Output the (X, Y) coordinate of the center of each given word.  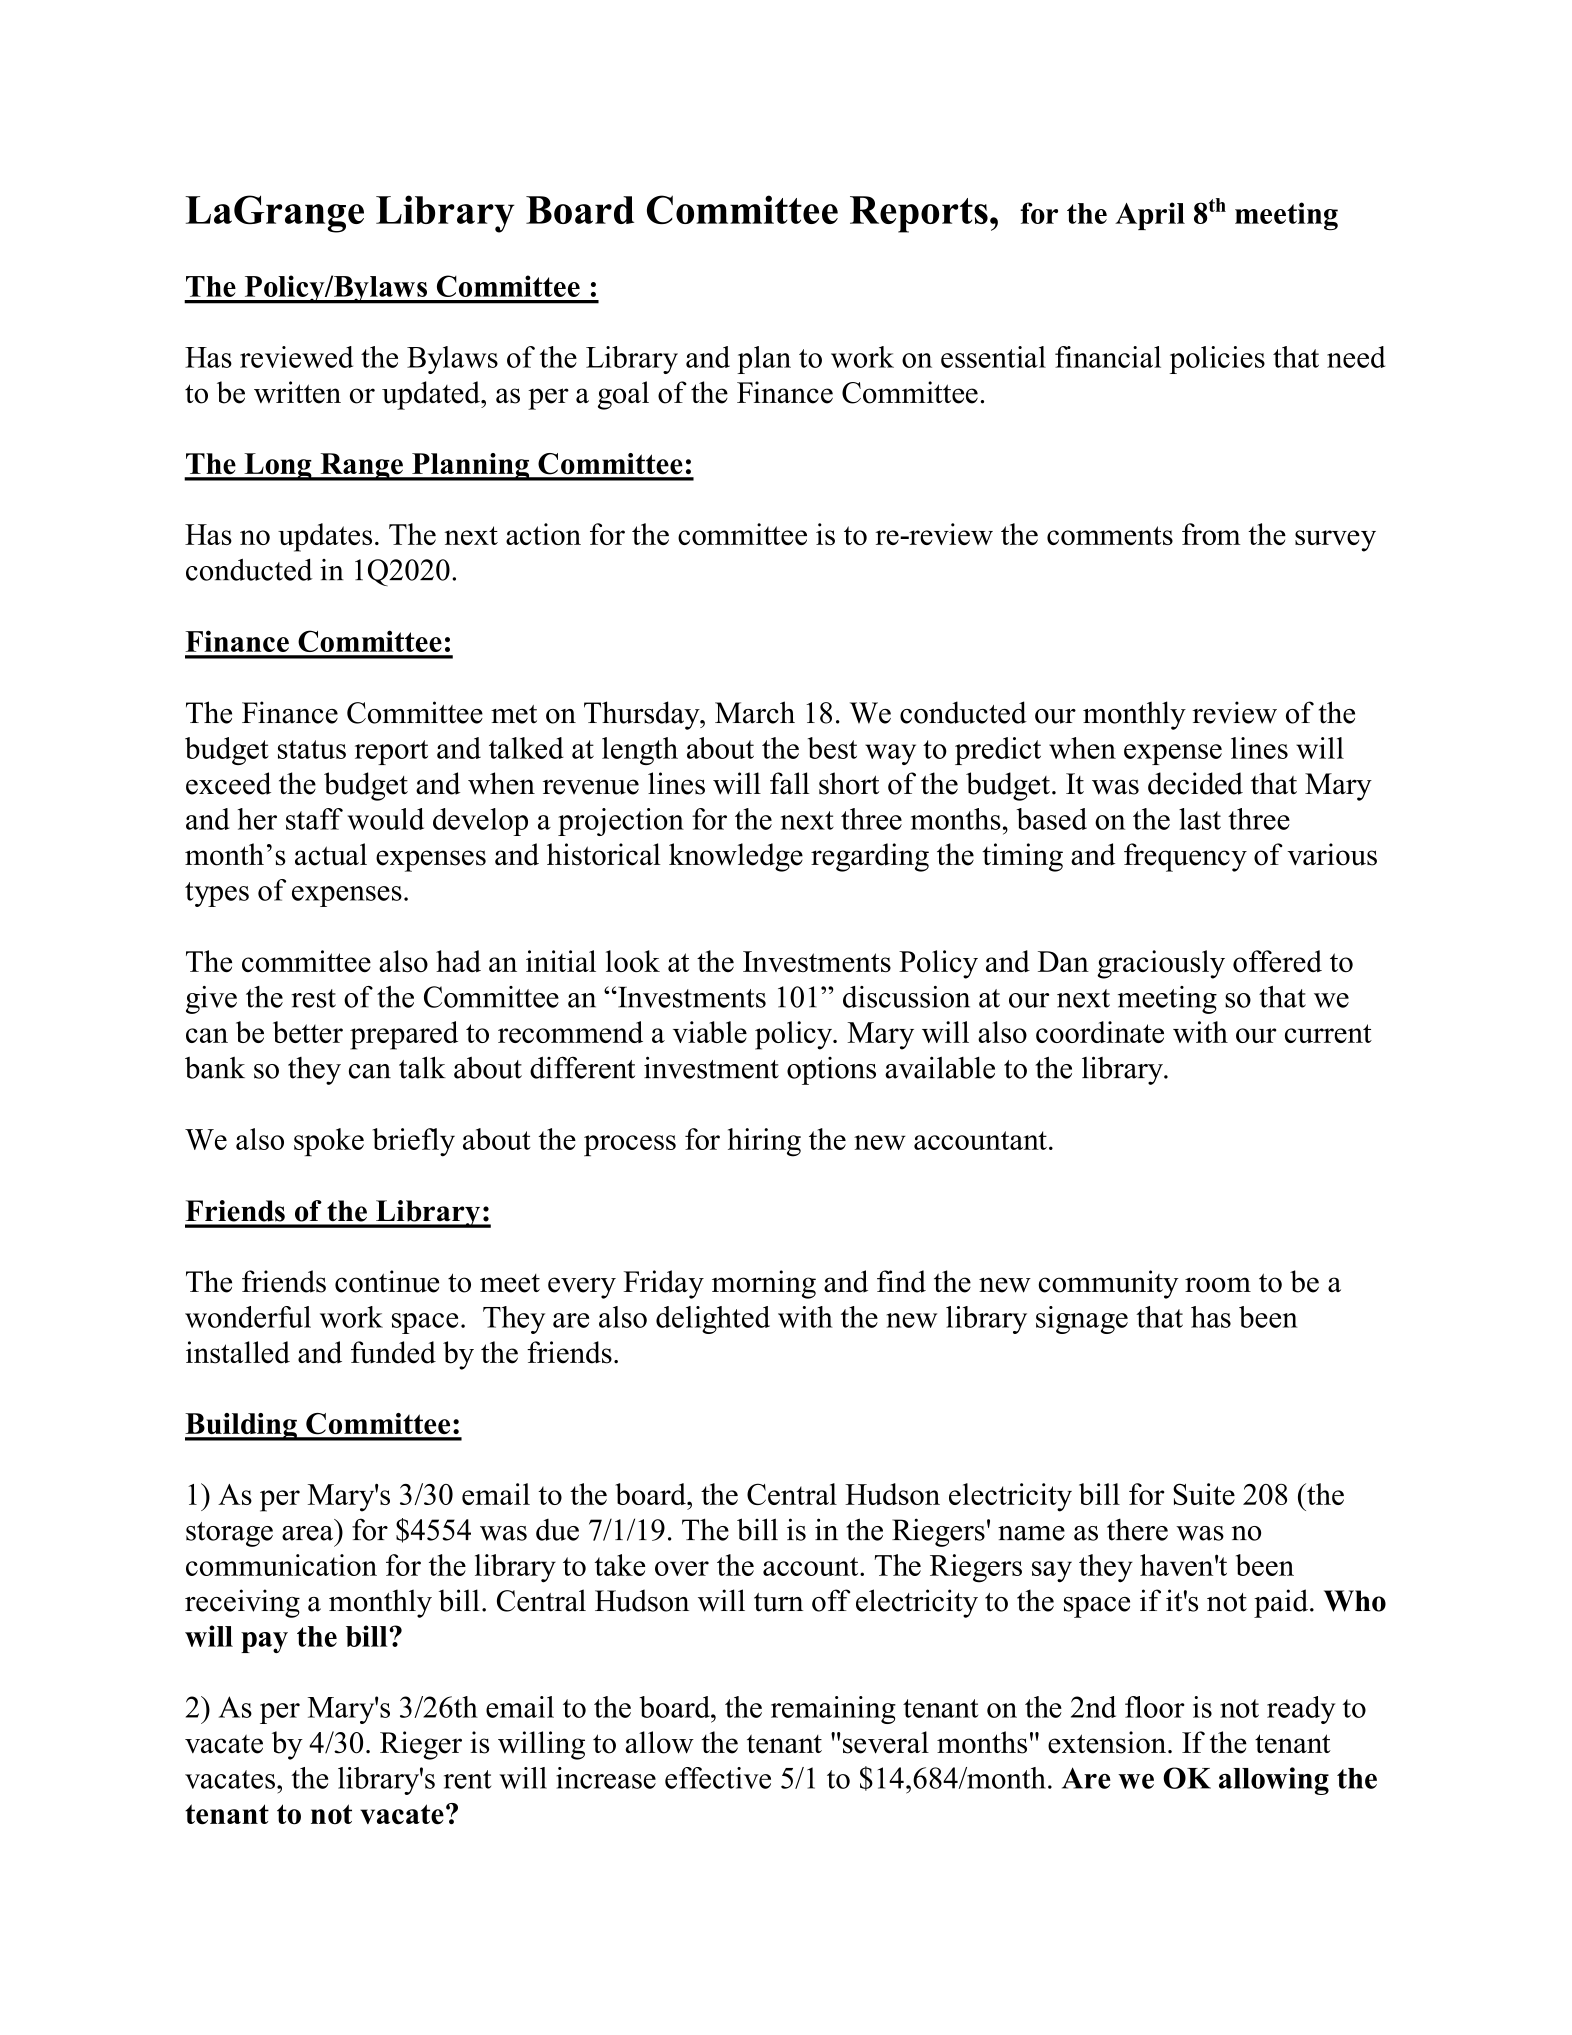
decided (1195, 783)
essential (993, 357)
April (1150, 216)
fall (790, 783)
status (312, 749)
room (1218, 1285)
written (297, 392)
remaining (833, 1710)
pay (264, 1642)
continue (387, 1281)
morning (764, 1284)
